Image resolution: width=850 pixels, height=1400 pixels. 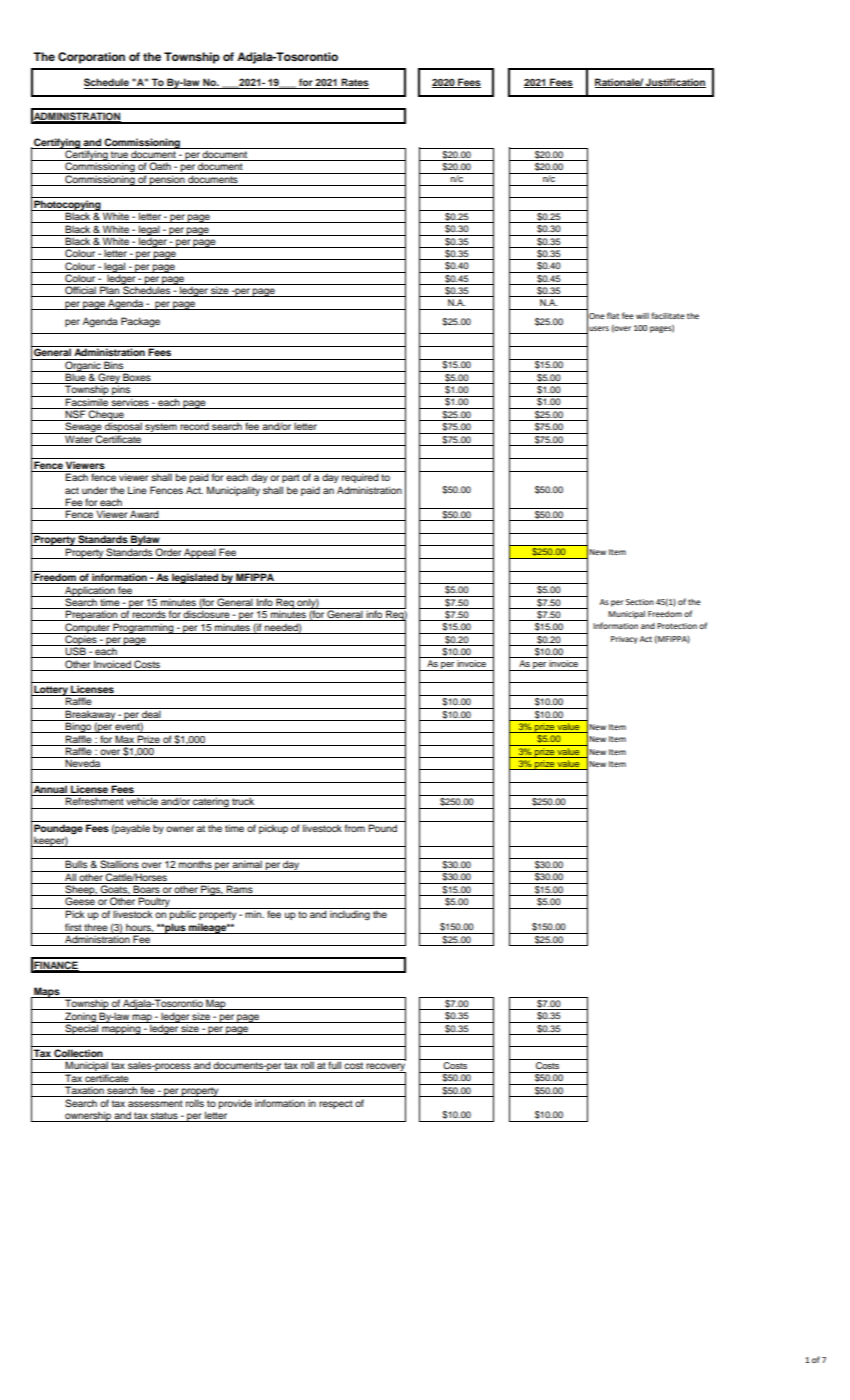 What do you see at coordinates (91, 715) in the page?
I see `Breakaway` at bounding box center [91, 715].
